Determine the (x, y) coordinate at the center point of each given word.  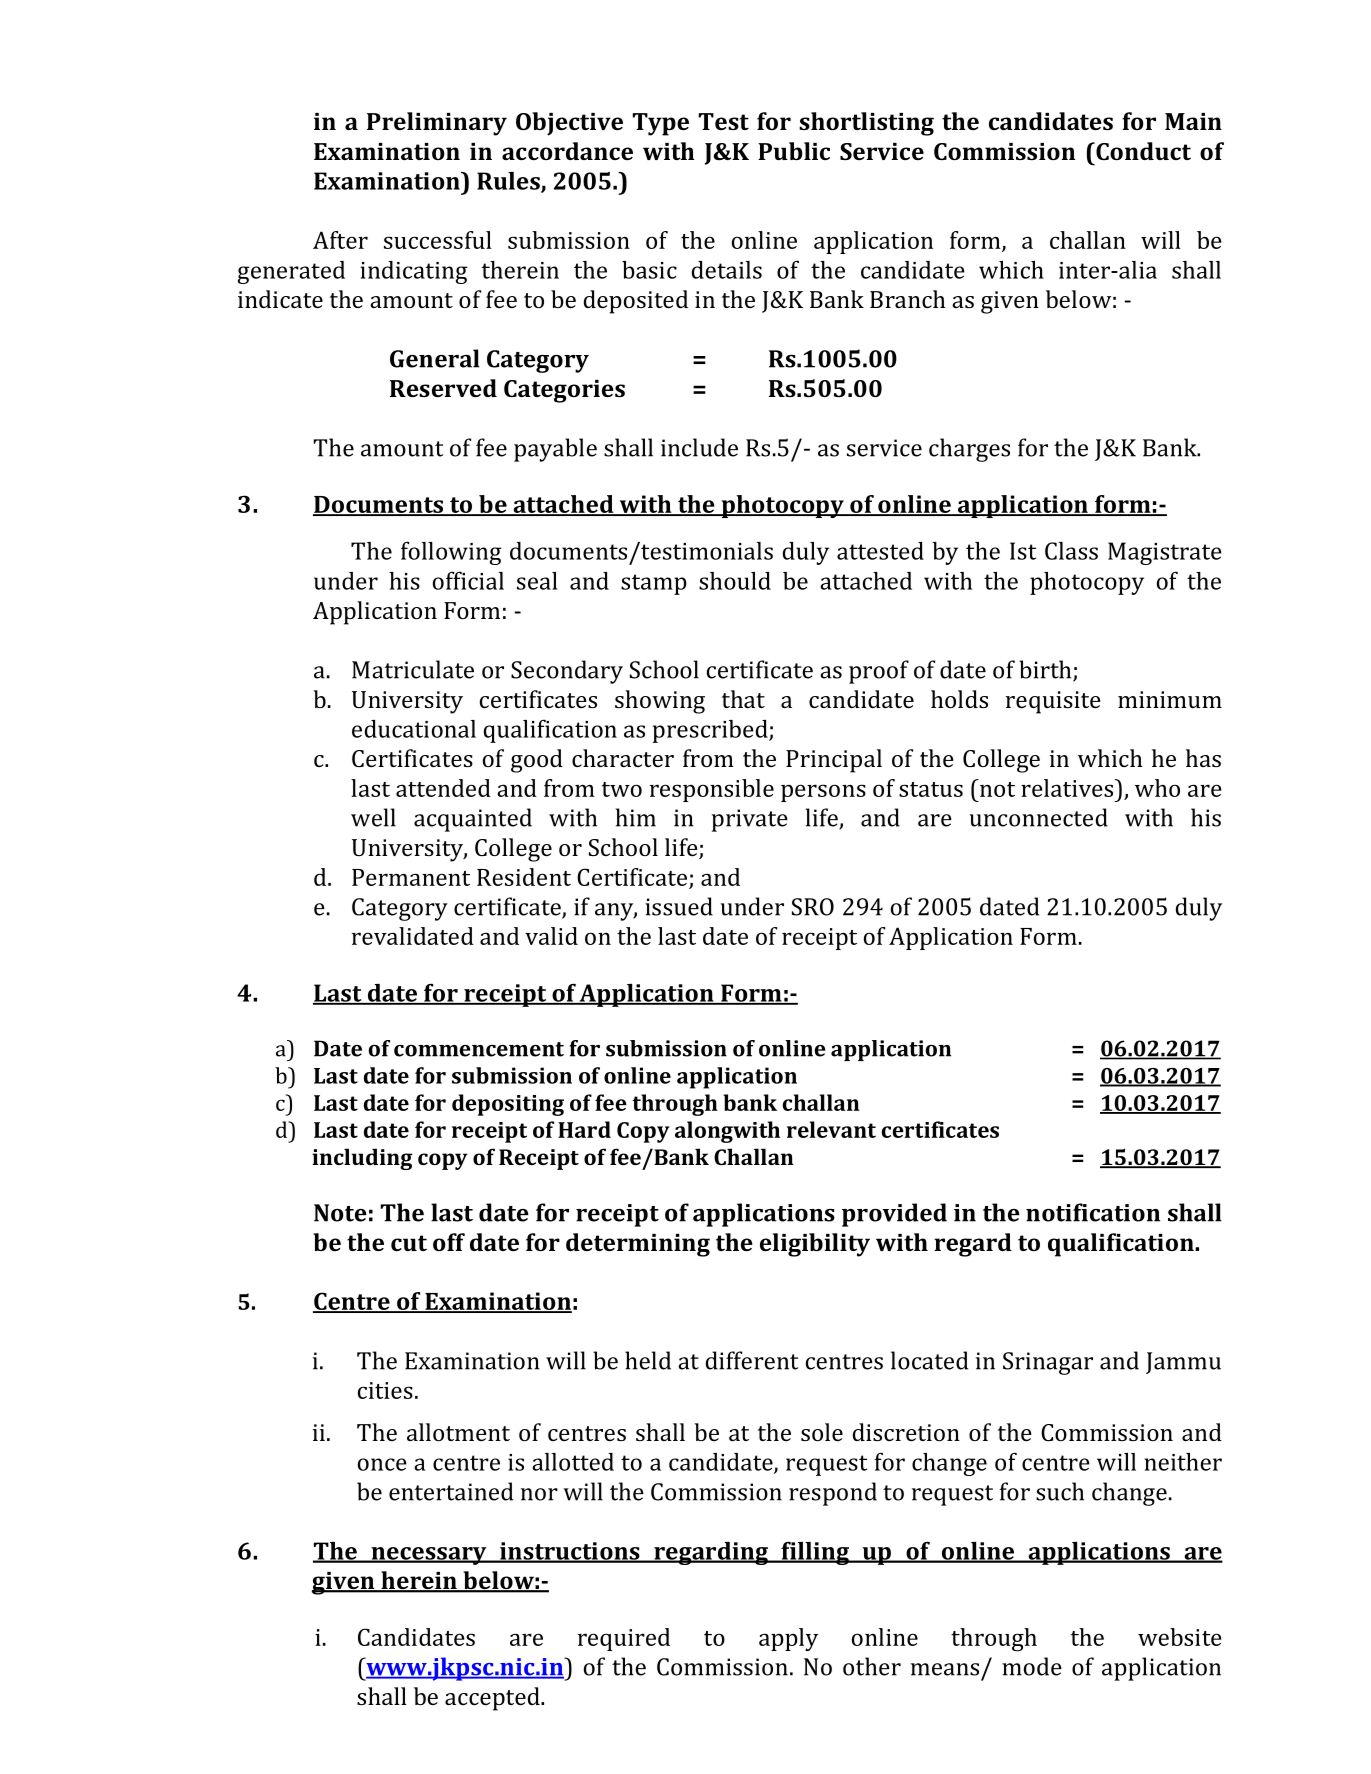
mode (1032, 1666)
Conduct (1142, 151)
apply (788, 1639)
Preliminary (437, 124)
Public (794, 151)
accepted (493, 1699)
